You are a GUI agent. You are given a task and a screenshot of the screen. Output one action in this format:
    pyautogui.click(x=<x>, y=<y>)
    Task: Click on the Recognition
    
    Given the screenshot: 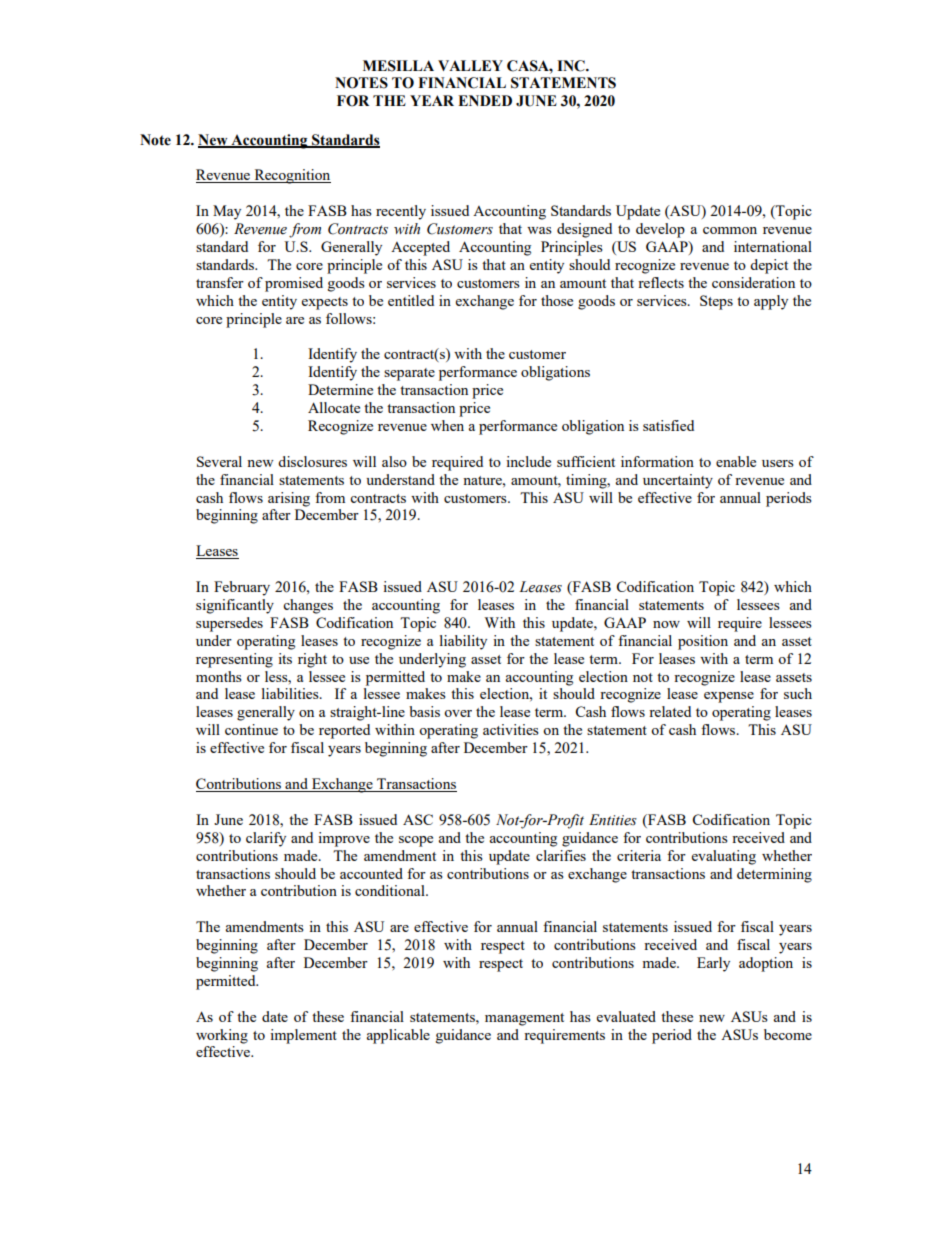 What is the action you would take?
    pyautogui.click(x=291, y=176)
